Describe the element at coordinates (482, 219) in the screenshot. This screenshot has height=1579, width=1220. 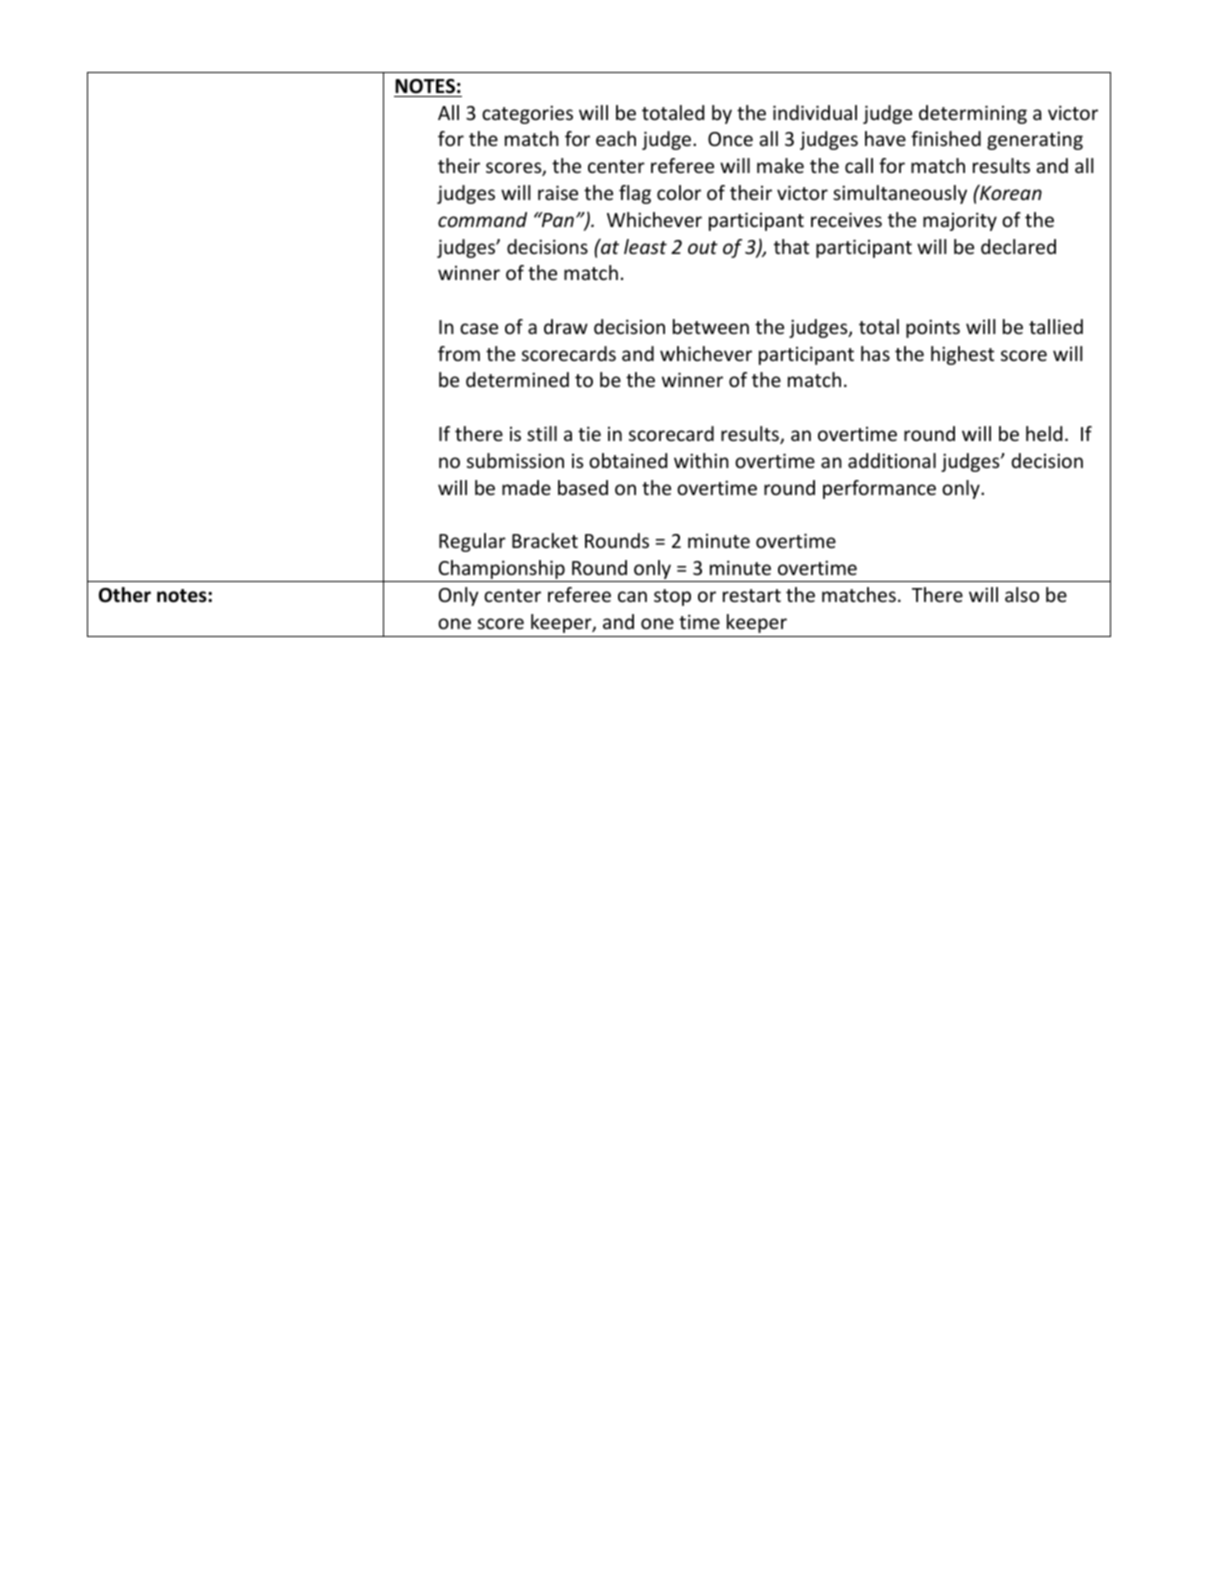
I see `command` at that location.
